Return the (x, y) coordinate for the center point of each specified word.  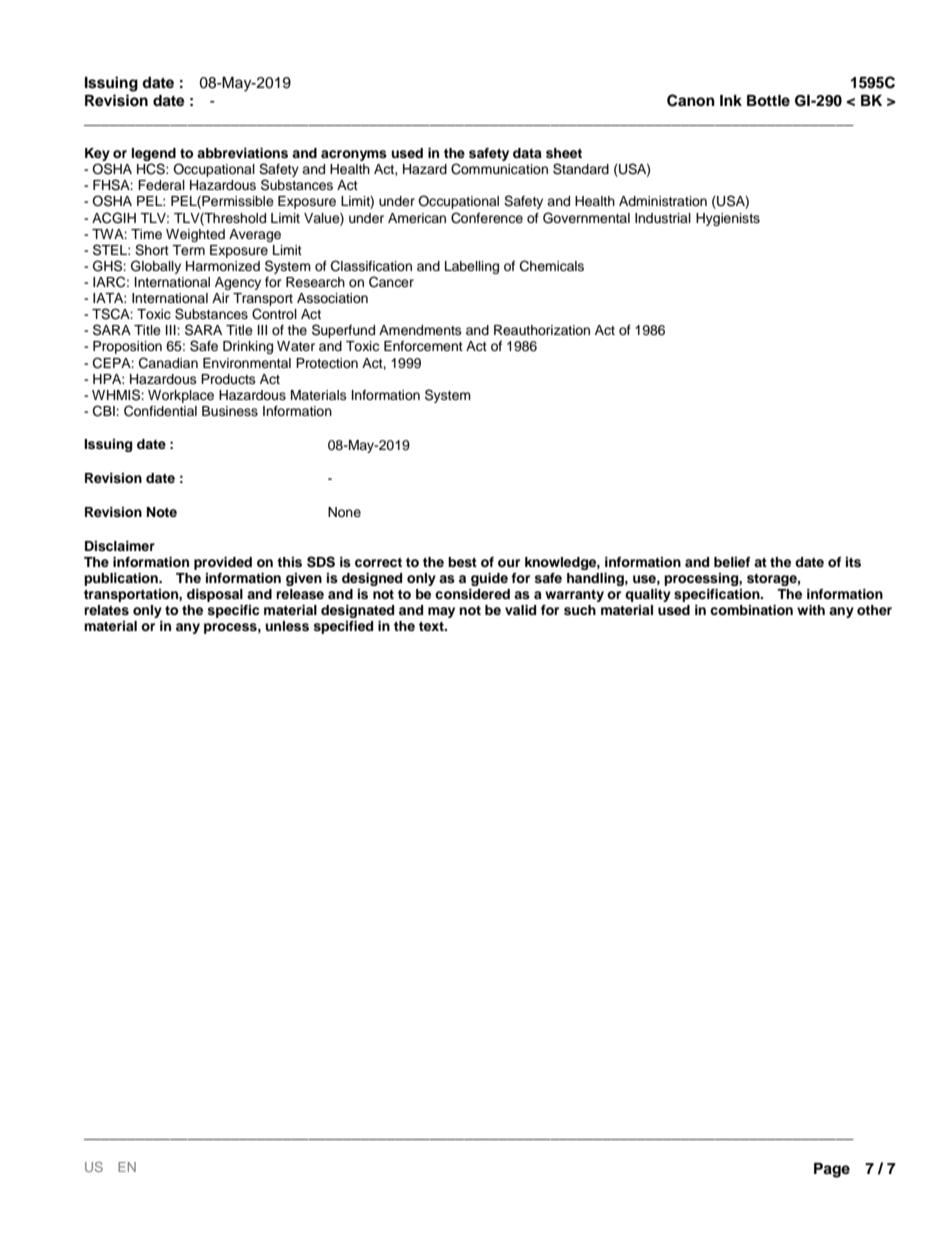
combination (751, 610)
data (527, 153)
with (811, 610)
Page (832, 1170)
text (432, 626)
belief (732, 562)
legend (154, 154)
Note (162, 512)
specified (343, 627)
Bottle (768, 100)
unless (287, 626)
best (462, 562)
